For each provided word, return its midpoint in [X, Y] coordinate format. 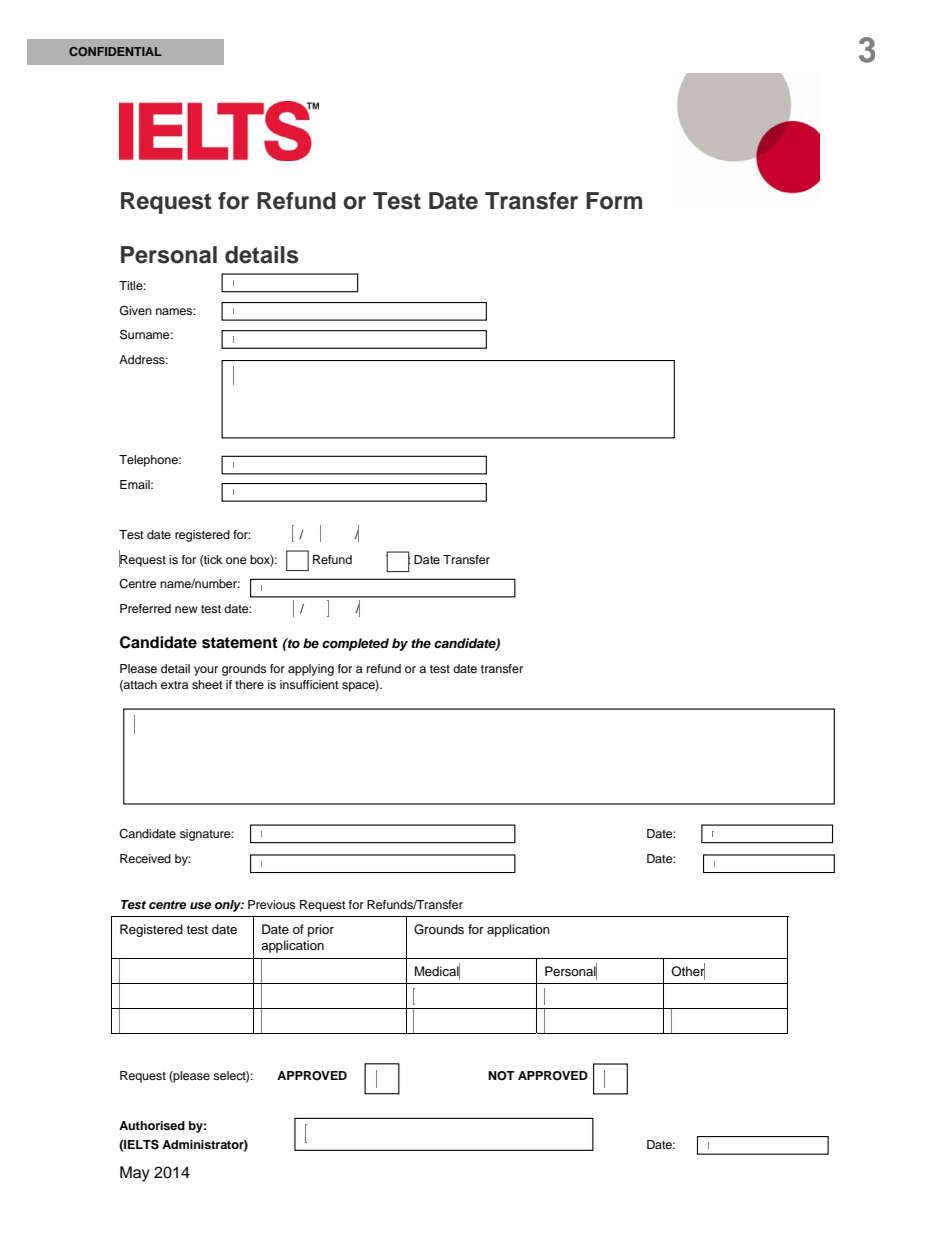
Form [614, 201]
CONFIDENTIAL [115, 51]
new [186, 609]
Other [688, 971]
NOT [501, 1076]
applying [311, 670]
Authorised [152, 1125]
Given [136, 311]
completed [355, 644]
